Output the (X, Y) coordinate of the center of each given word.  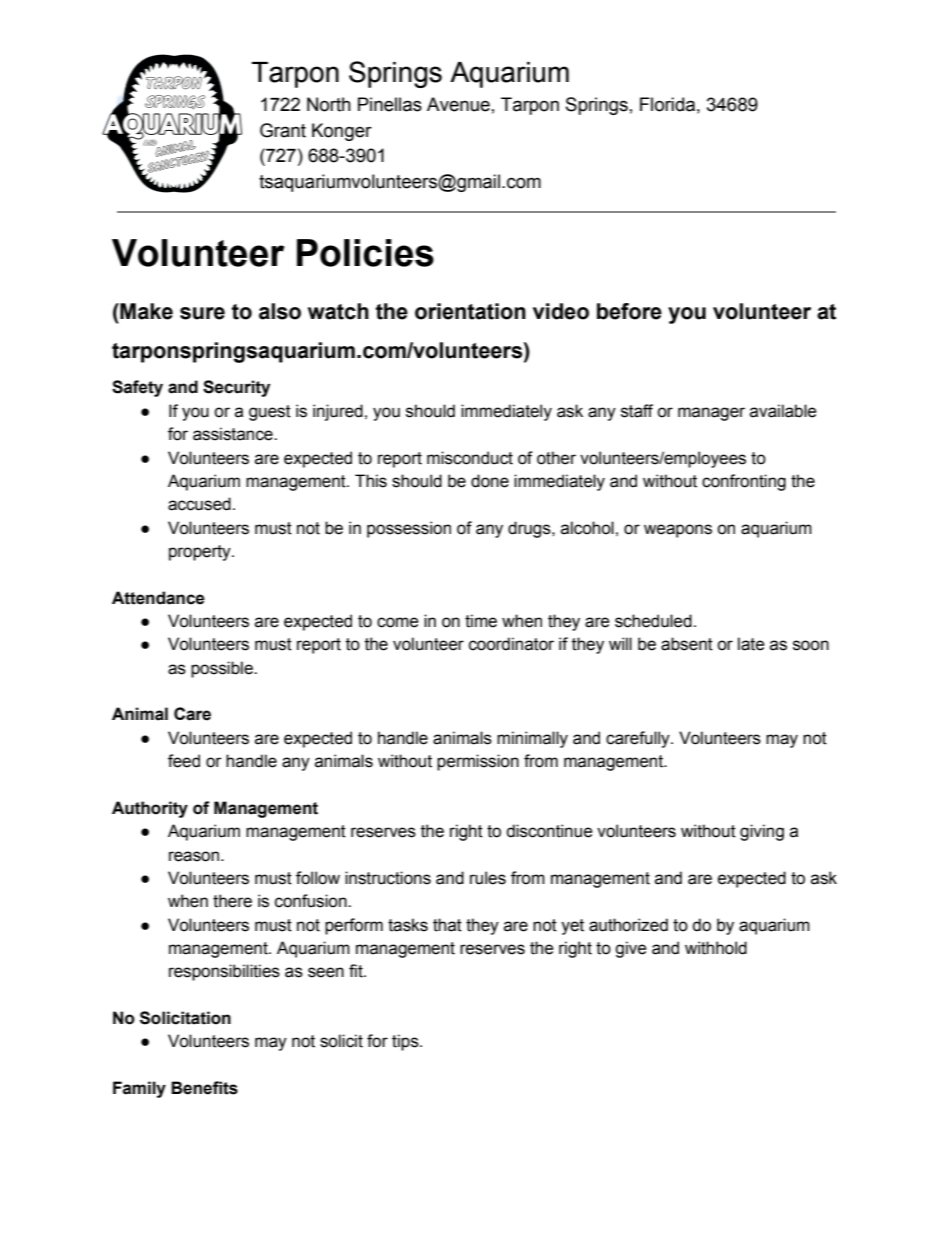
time (481, 621)
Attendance (158, 598)
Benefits (204, 1088)
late (751, 644)
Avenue (458, 104)
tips (406, 1042)
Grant (283, 130)
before (629, 311)
